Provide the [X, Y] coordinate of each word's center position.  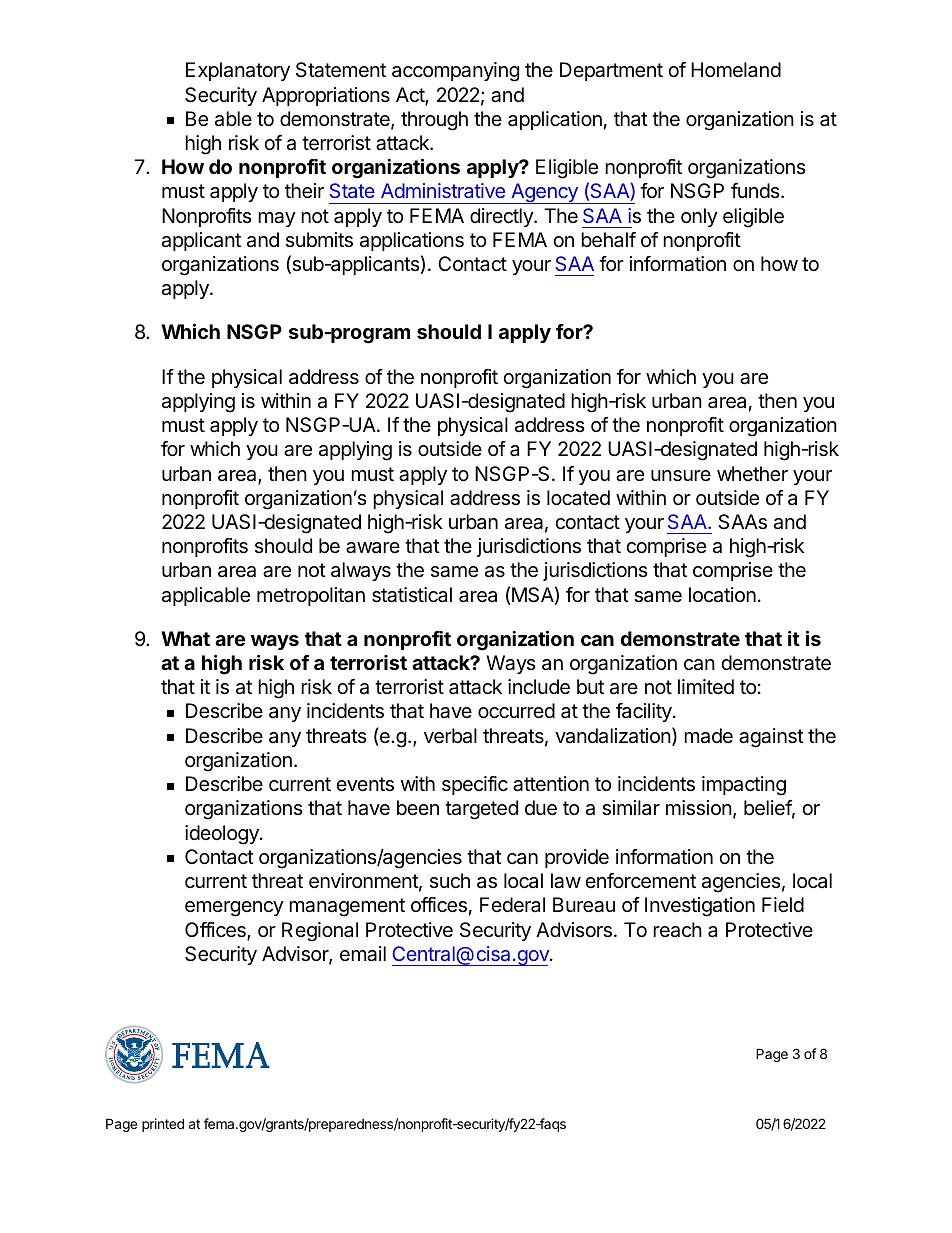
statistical [412, 595]
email [363, 954]
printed [163, 1125]
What [185, 638]
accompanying [455, 72]
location [722, 595]
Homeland [736, 70]
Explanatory [238, 71]
